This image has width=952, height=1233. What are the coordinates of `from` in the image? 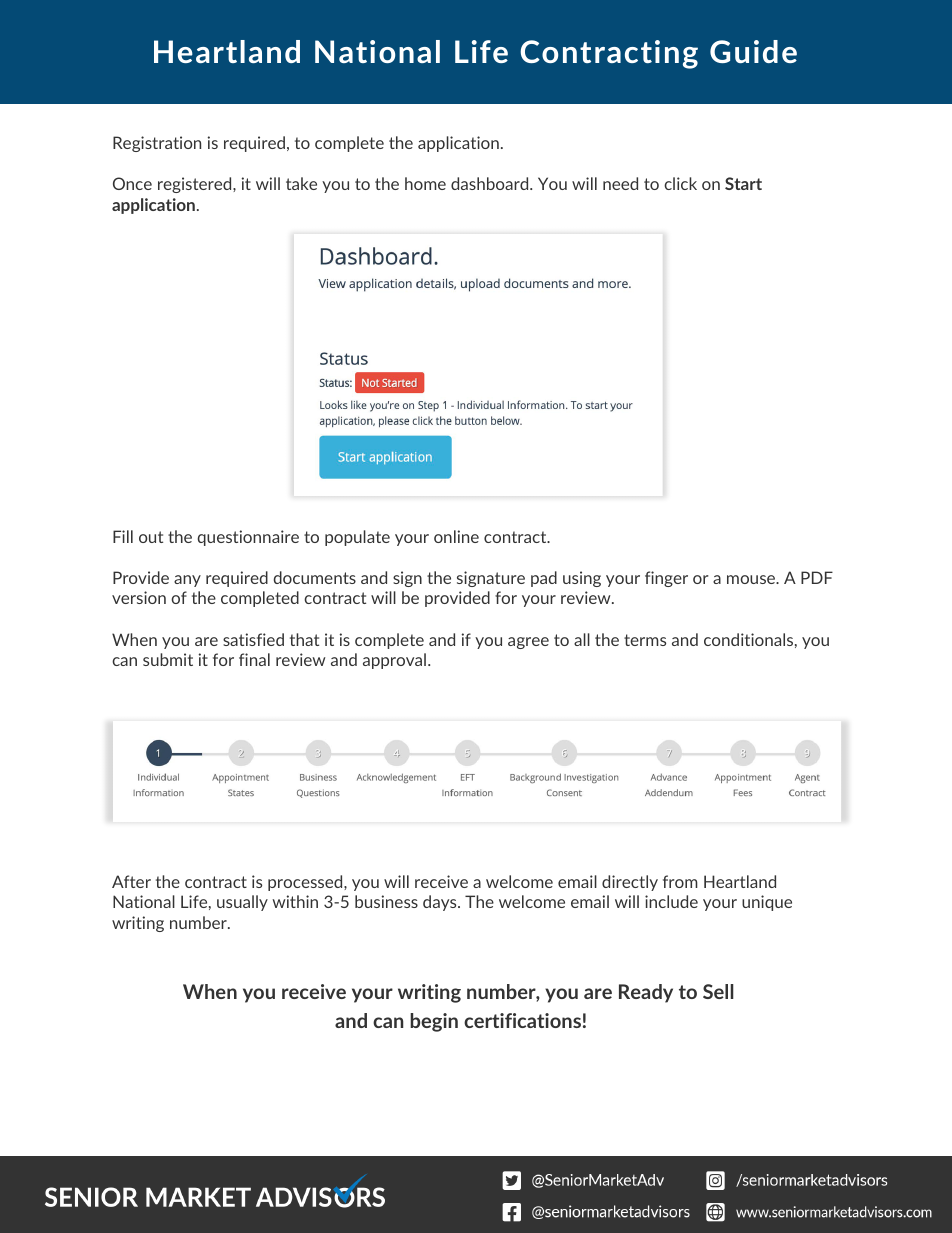 It's located at (680, 881).
